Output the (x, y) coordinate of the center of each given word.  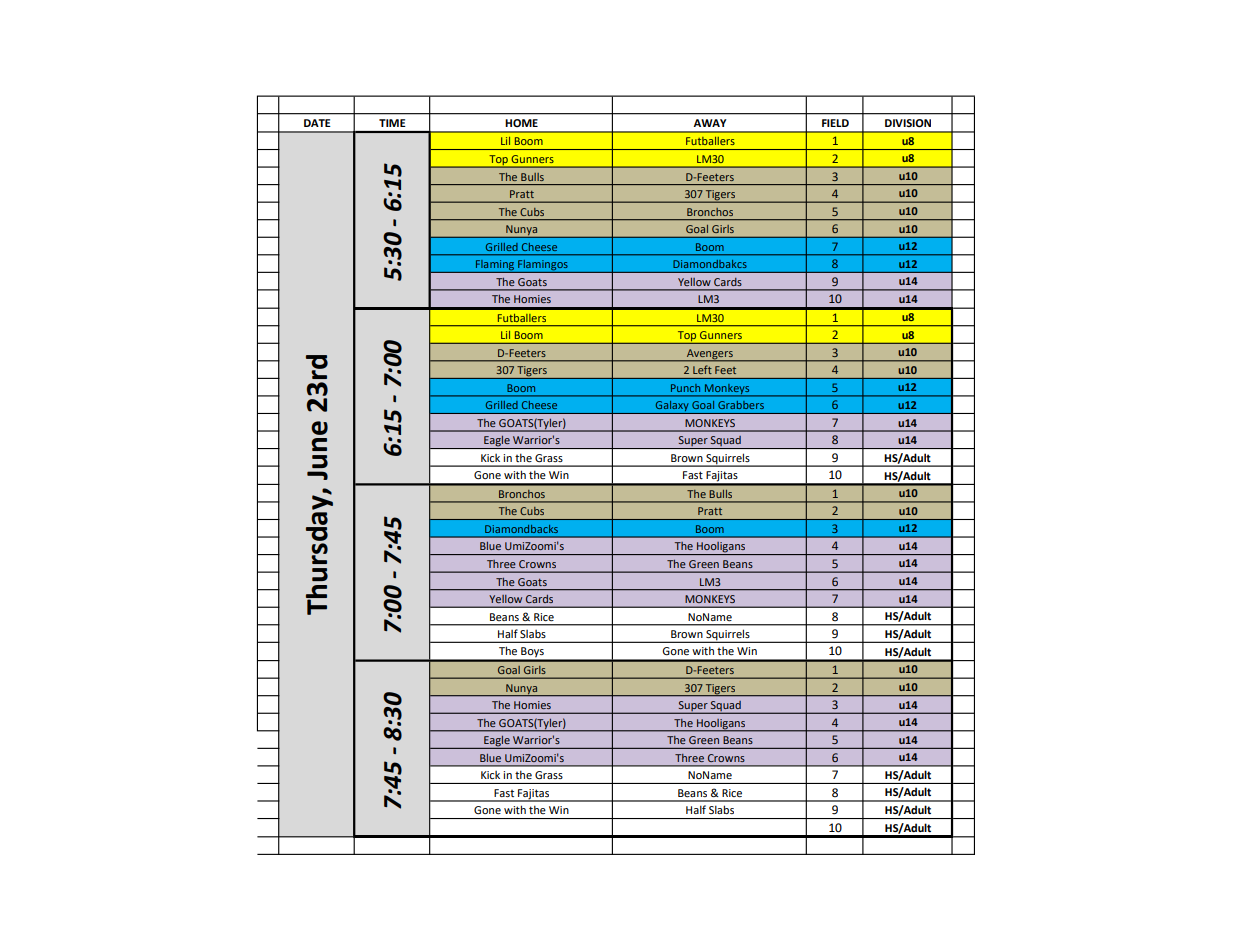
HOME (521, 123)
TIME (392, 123)
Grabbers (741, 405)
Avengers (709, 355)
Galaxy (672, 407)
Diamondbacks (521, 529)
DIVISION (908, 123)
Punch (685, 388)
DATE (317, 123)
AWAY (710, 123)
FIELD (835, 123)
